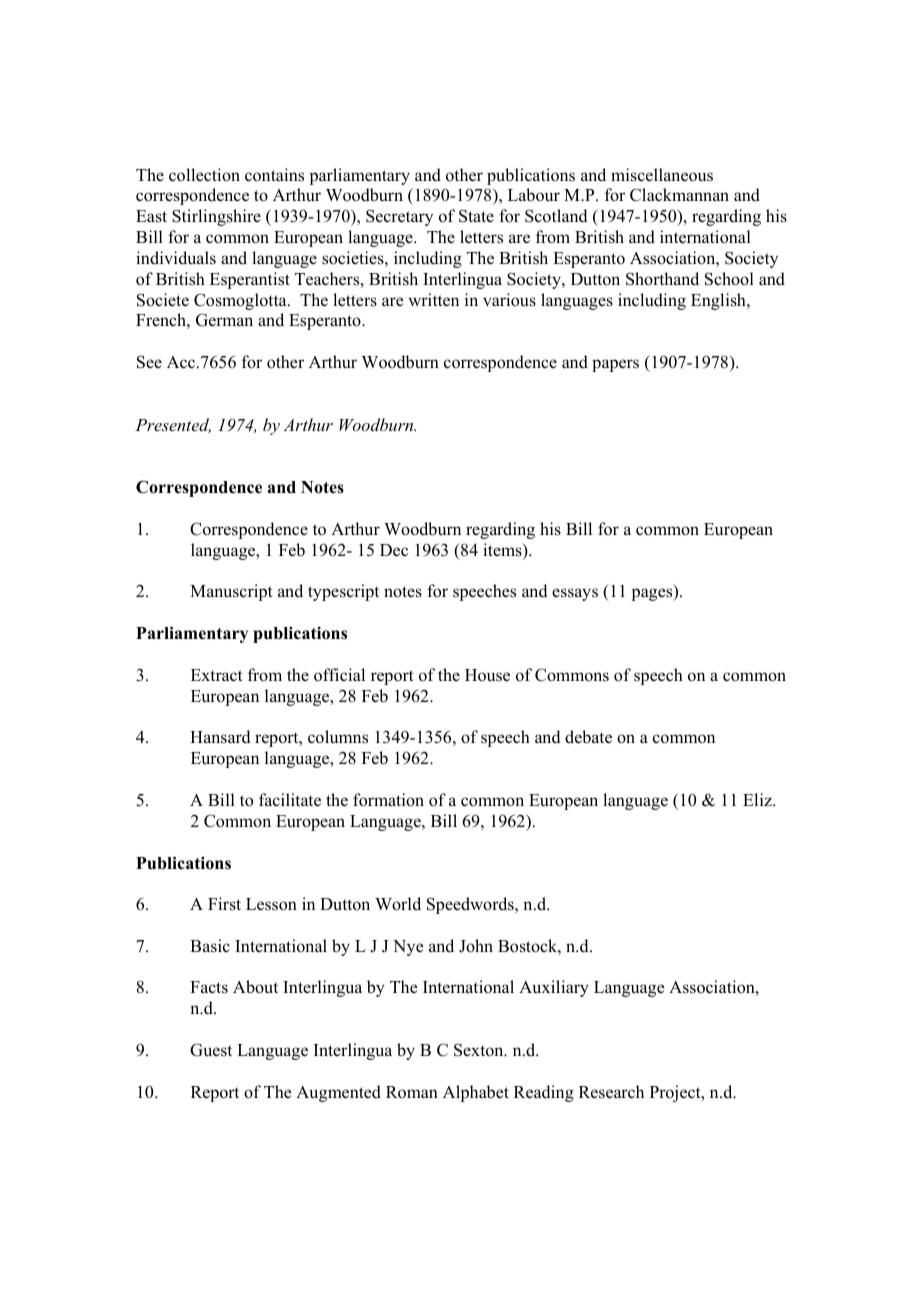 This screenshot has height=1308, width=924. I want to click on Guest, so click(211, 1050).
